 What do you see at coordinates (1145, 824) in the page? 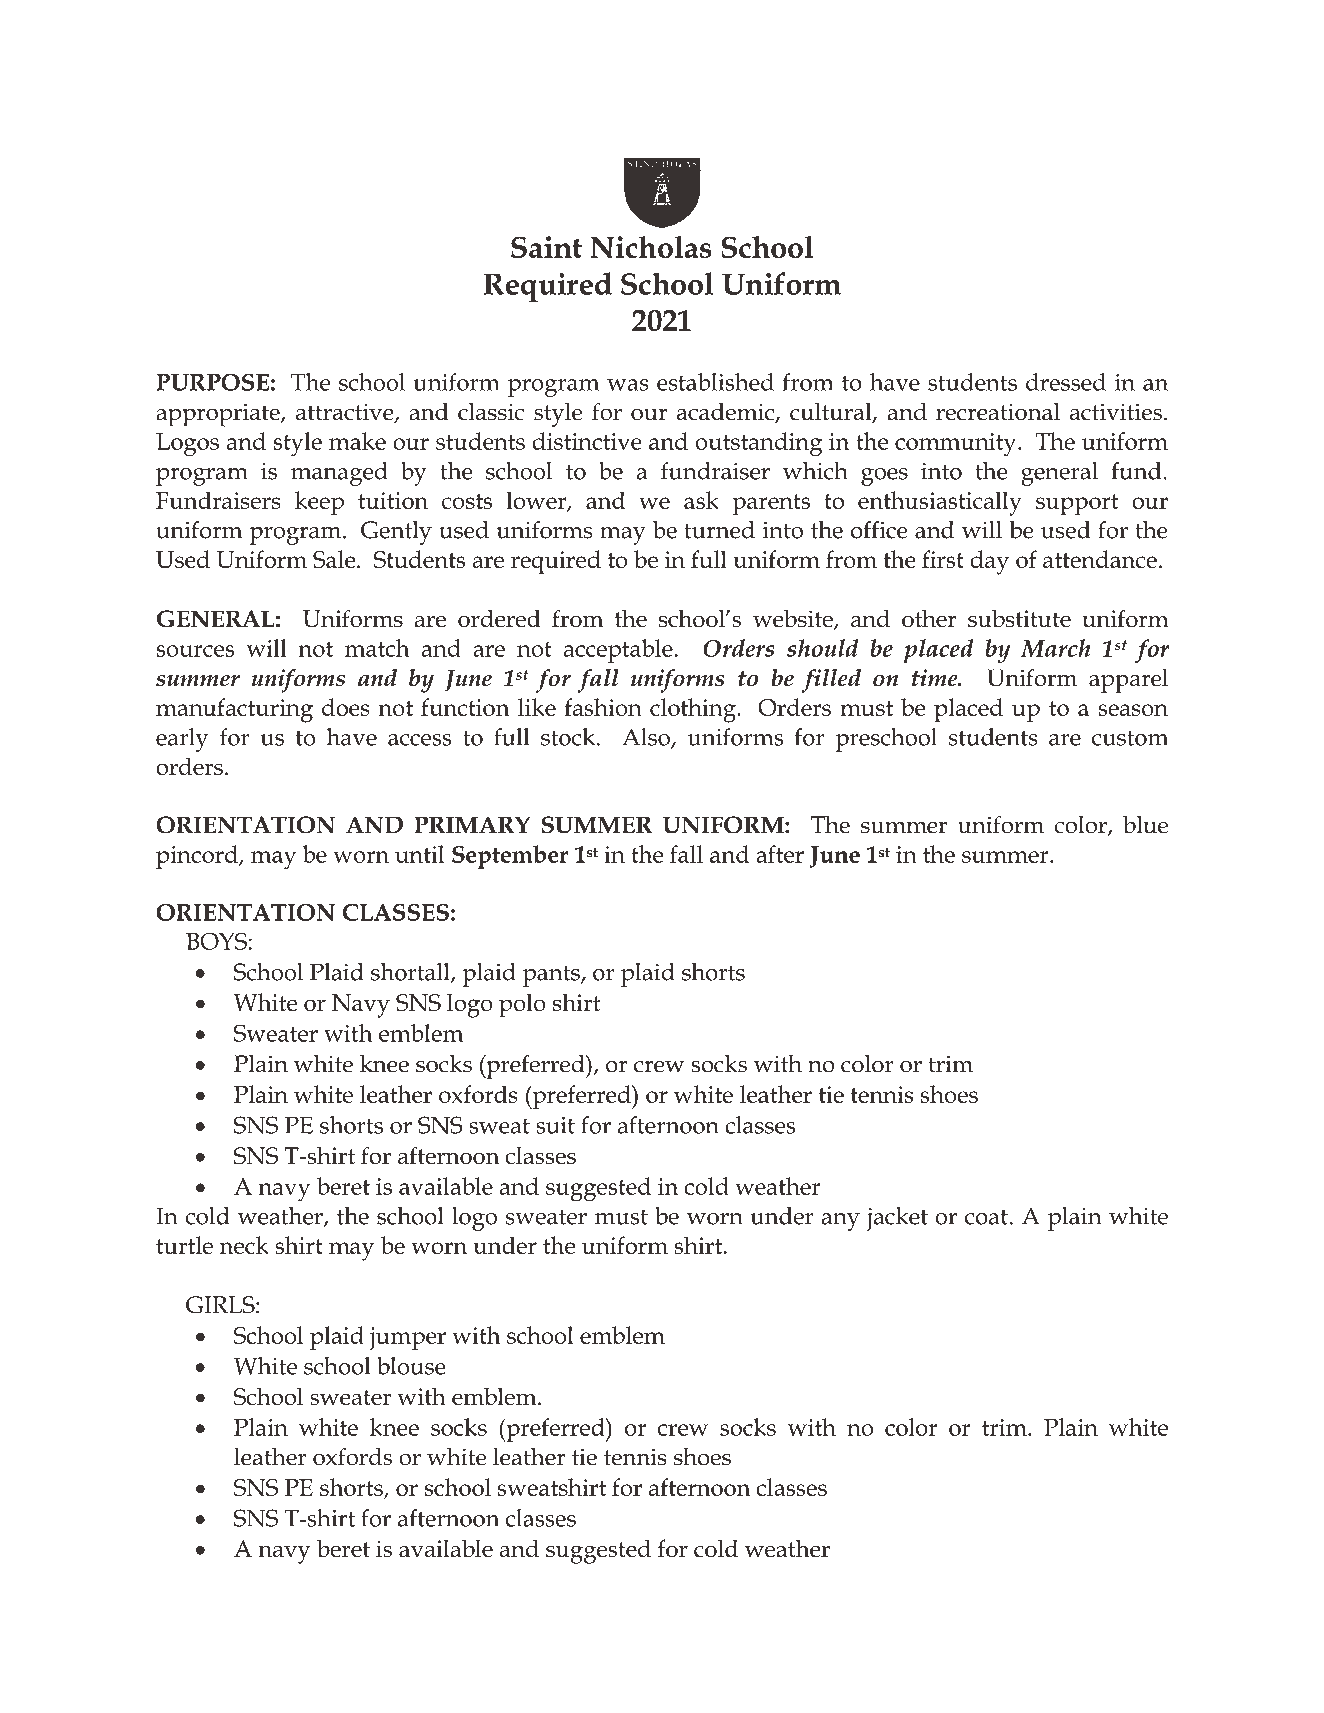
I see `blue` at bounding box center [1145, 824].
